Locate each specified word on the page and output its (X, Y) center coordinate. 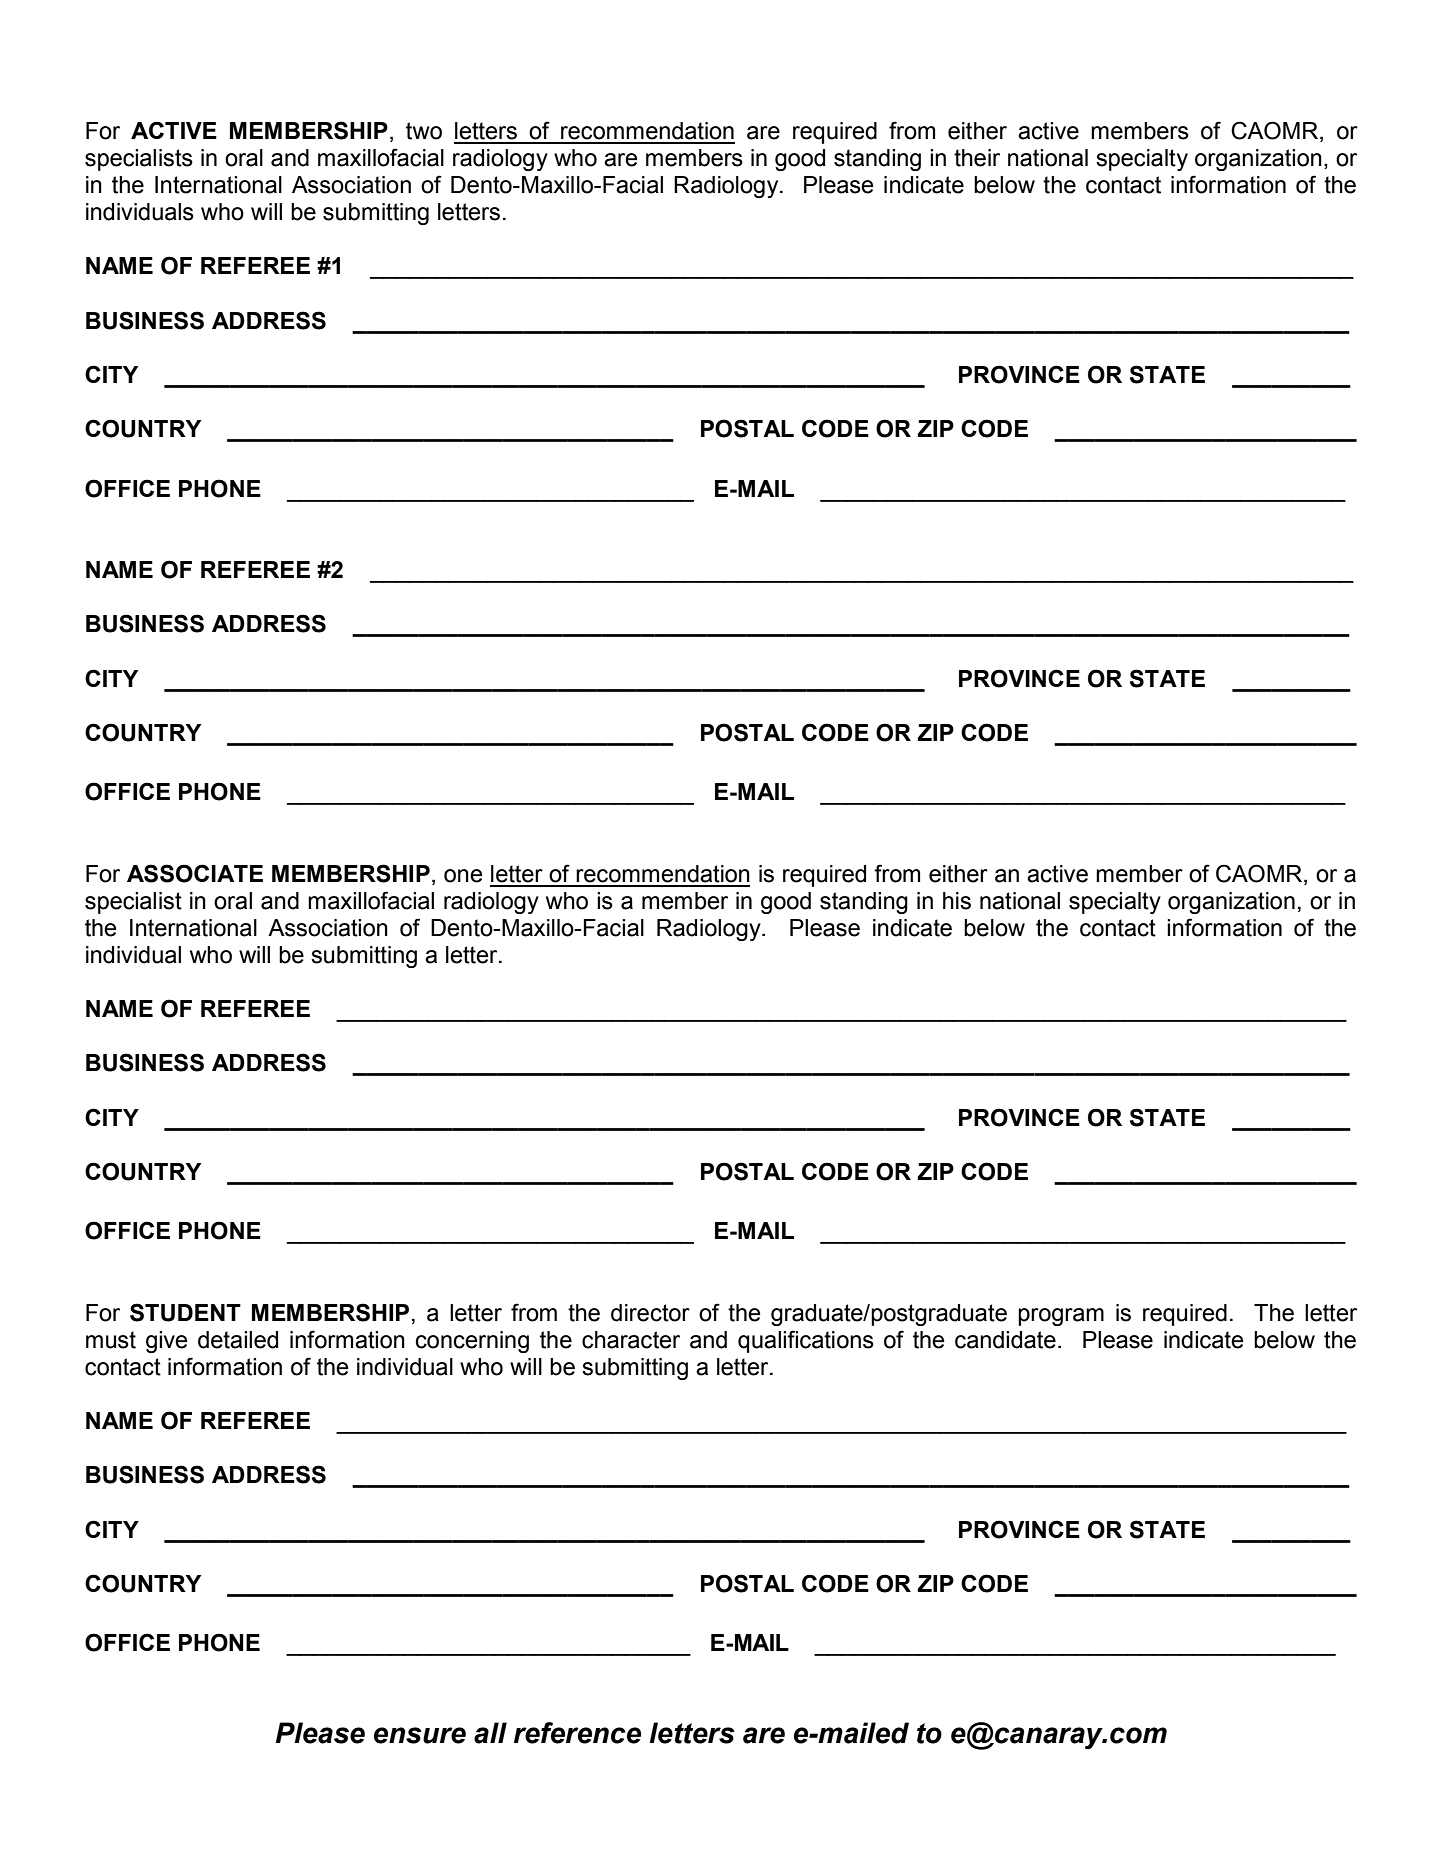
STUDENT (185, 1312)
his (957, 901)
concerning (472, 1342)
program (1061, 1317)
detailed (238, 1340)
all (490, 1733)
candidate (1005, 1340)
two (424, 131)
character (631, 1340)
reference (577, 1733)
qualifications (806, 1341)
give (167, 1342)
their (977, 158)
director (650, 1313)
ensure (420, 1735)
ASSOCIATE (195, 873)
